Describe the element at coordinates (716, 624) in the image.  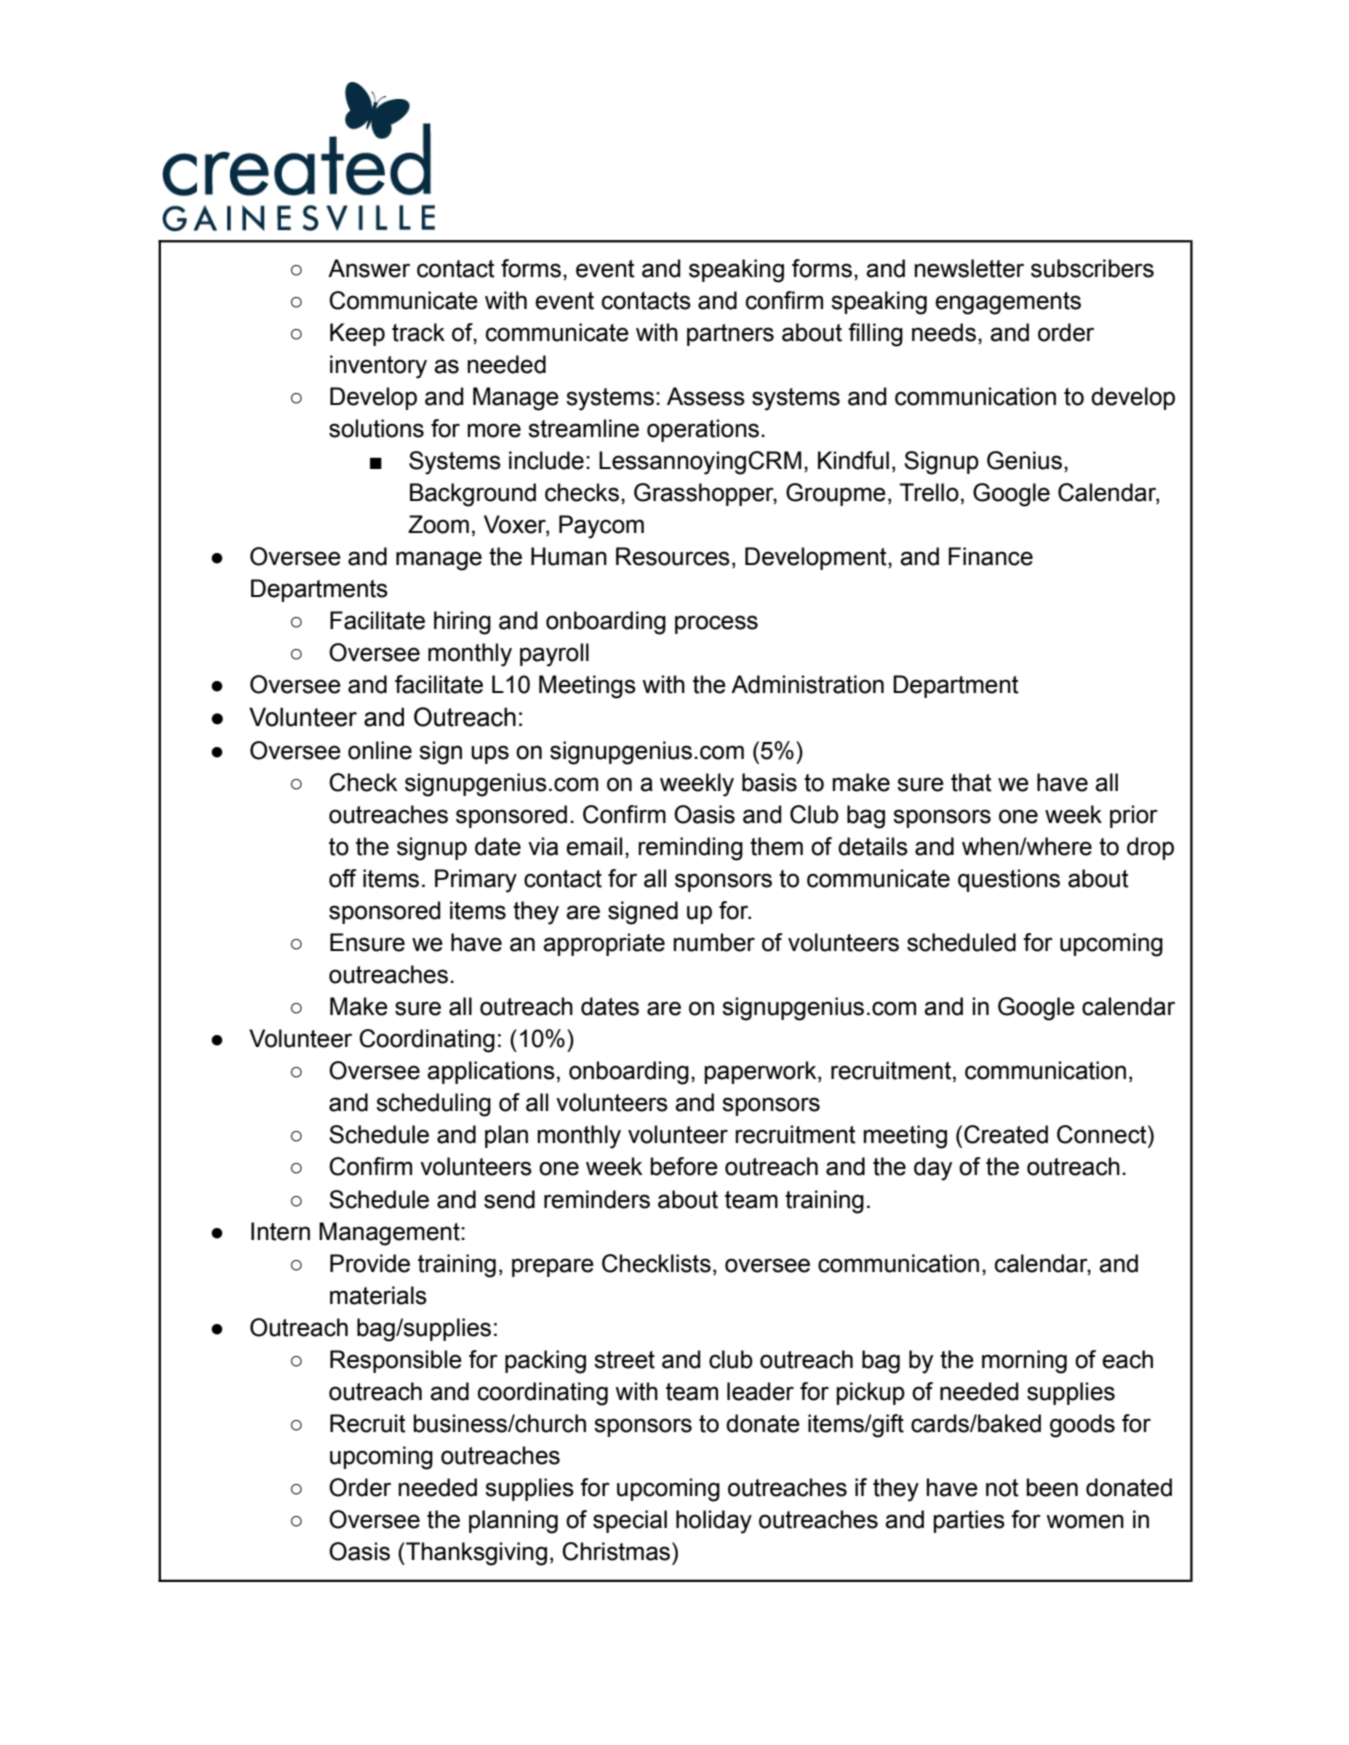
I see `process` at that location.
